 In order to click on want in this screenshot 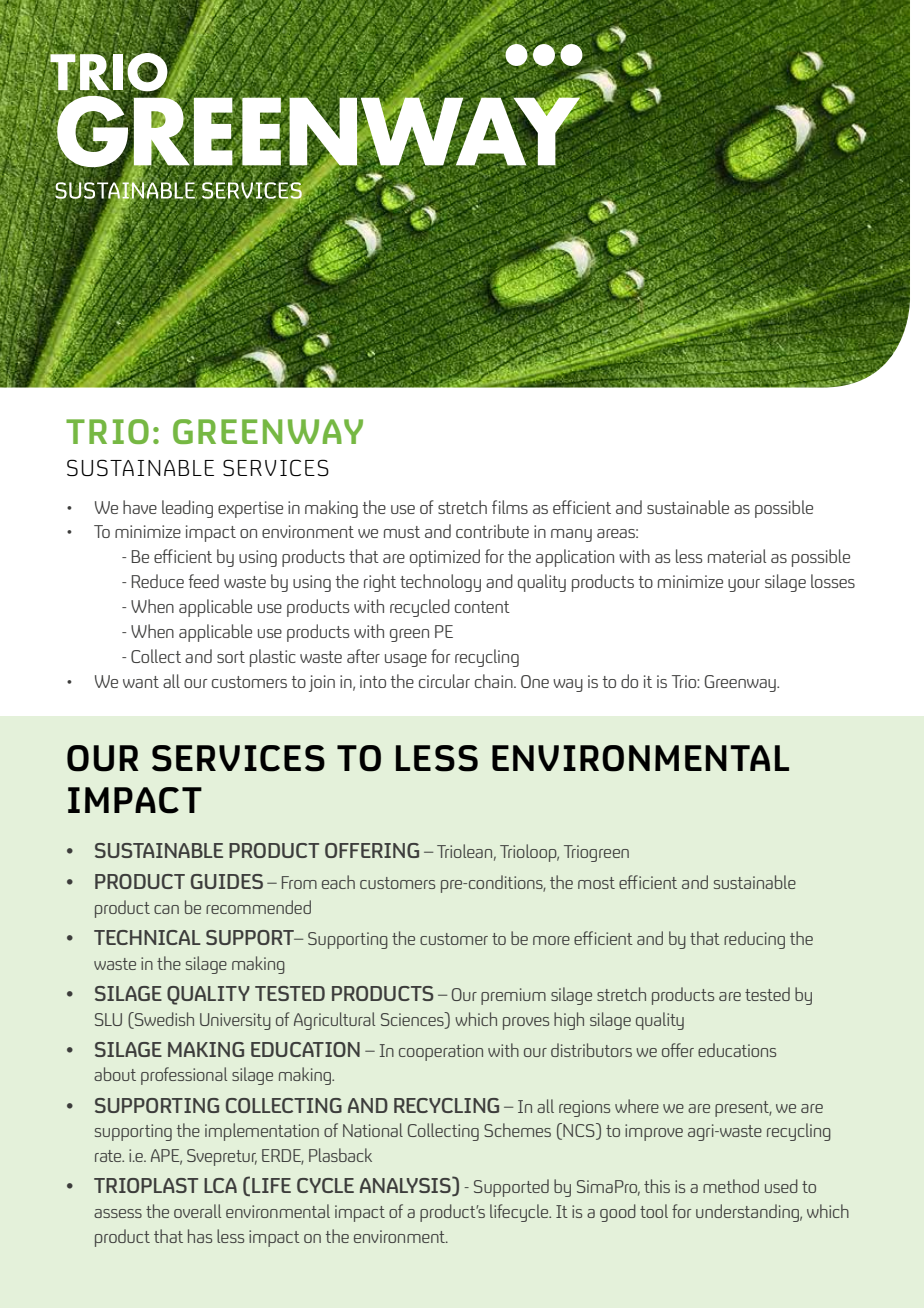, I will do `click(141, 682)`.
